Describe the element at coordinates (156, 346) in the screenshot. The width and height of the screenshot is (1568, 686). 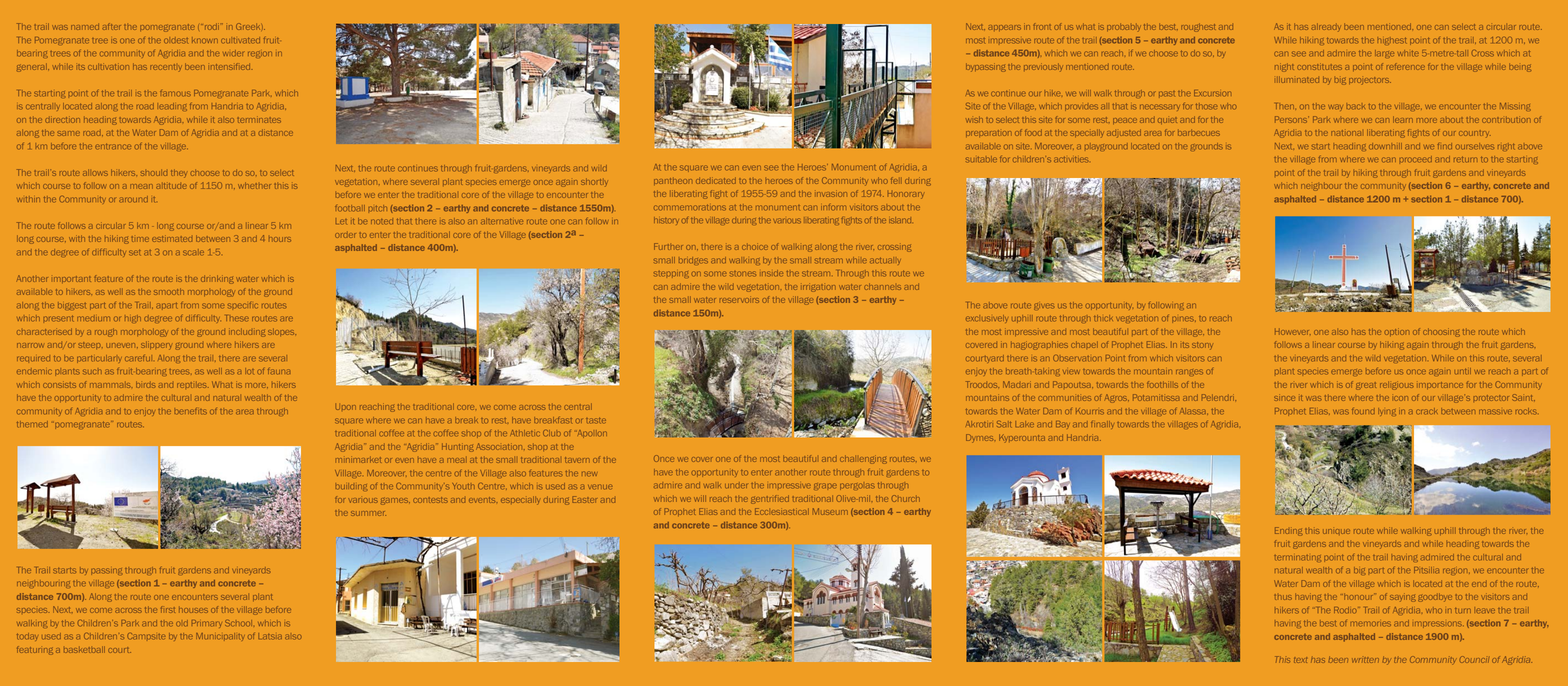
I see `slippery` at that location.
